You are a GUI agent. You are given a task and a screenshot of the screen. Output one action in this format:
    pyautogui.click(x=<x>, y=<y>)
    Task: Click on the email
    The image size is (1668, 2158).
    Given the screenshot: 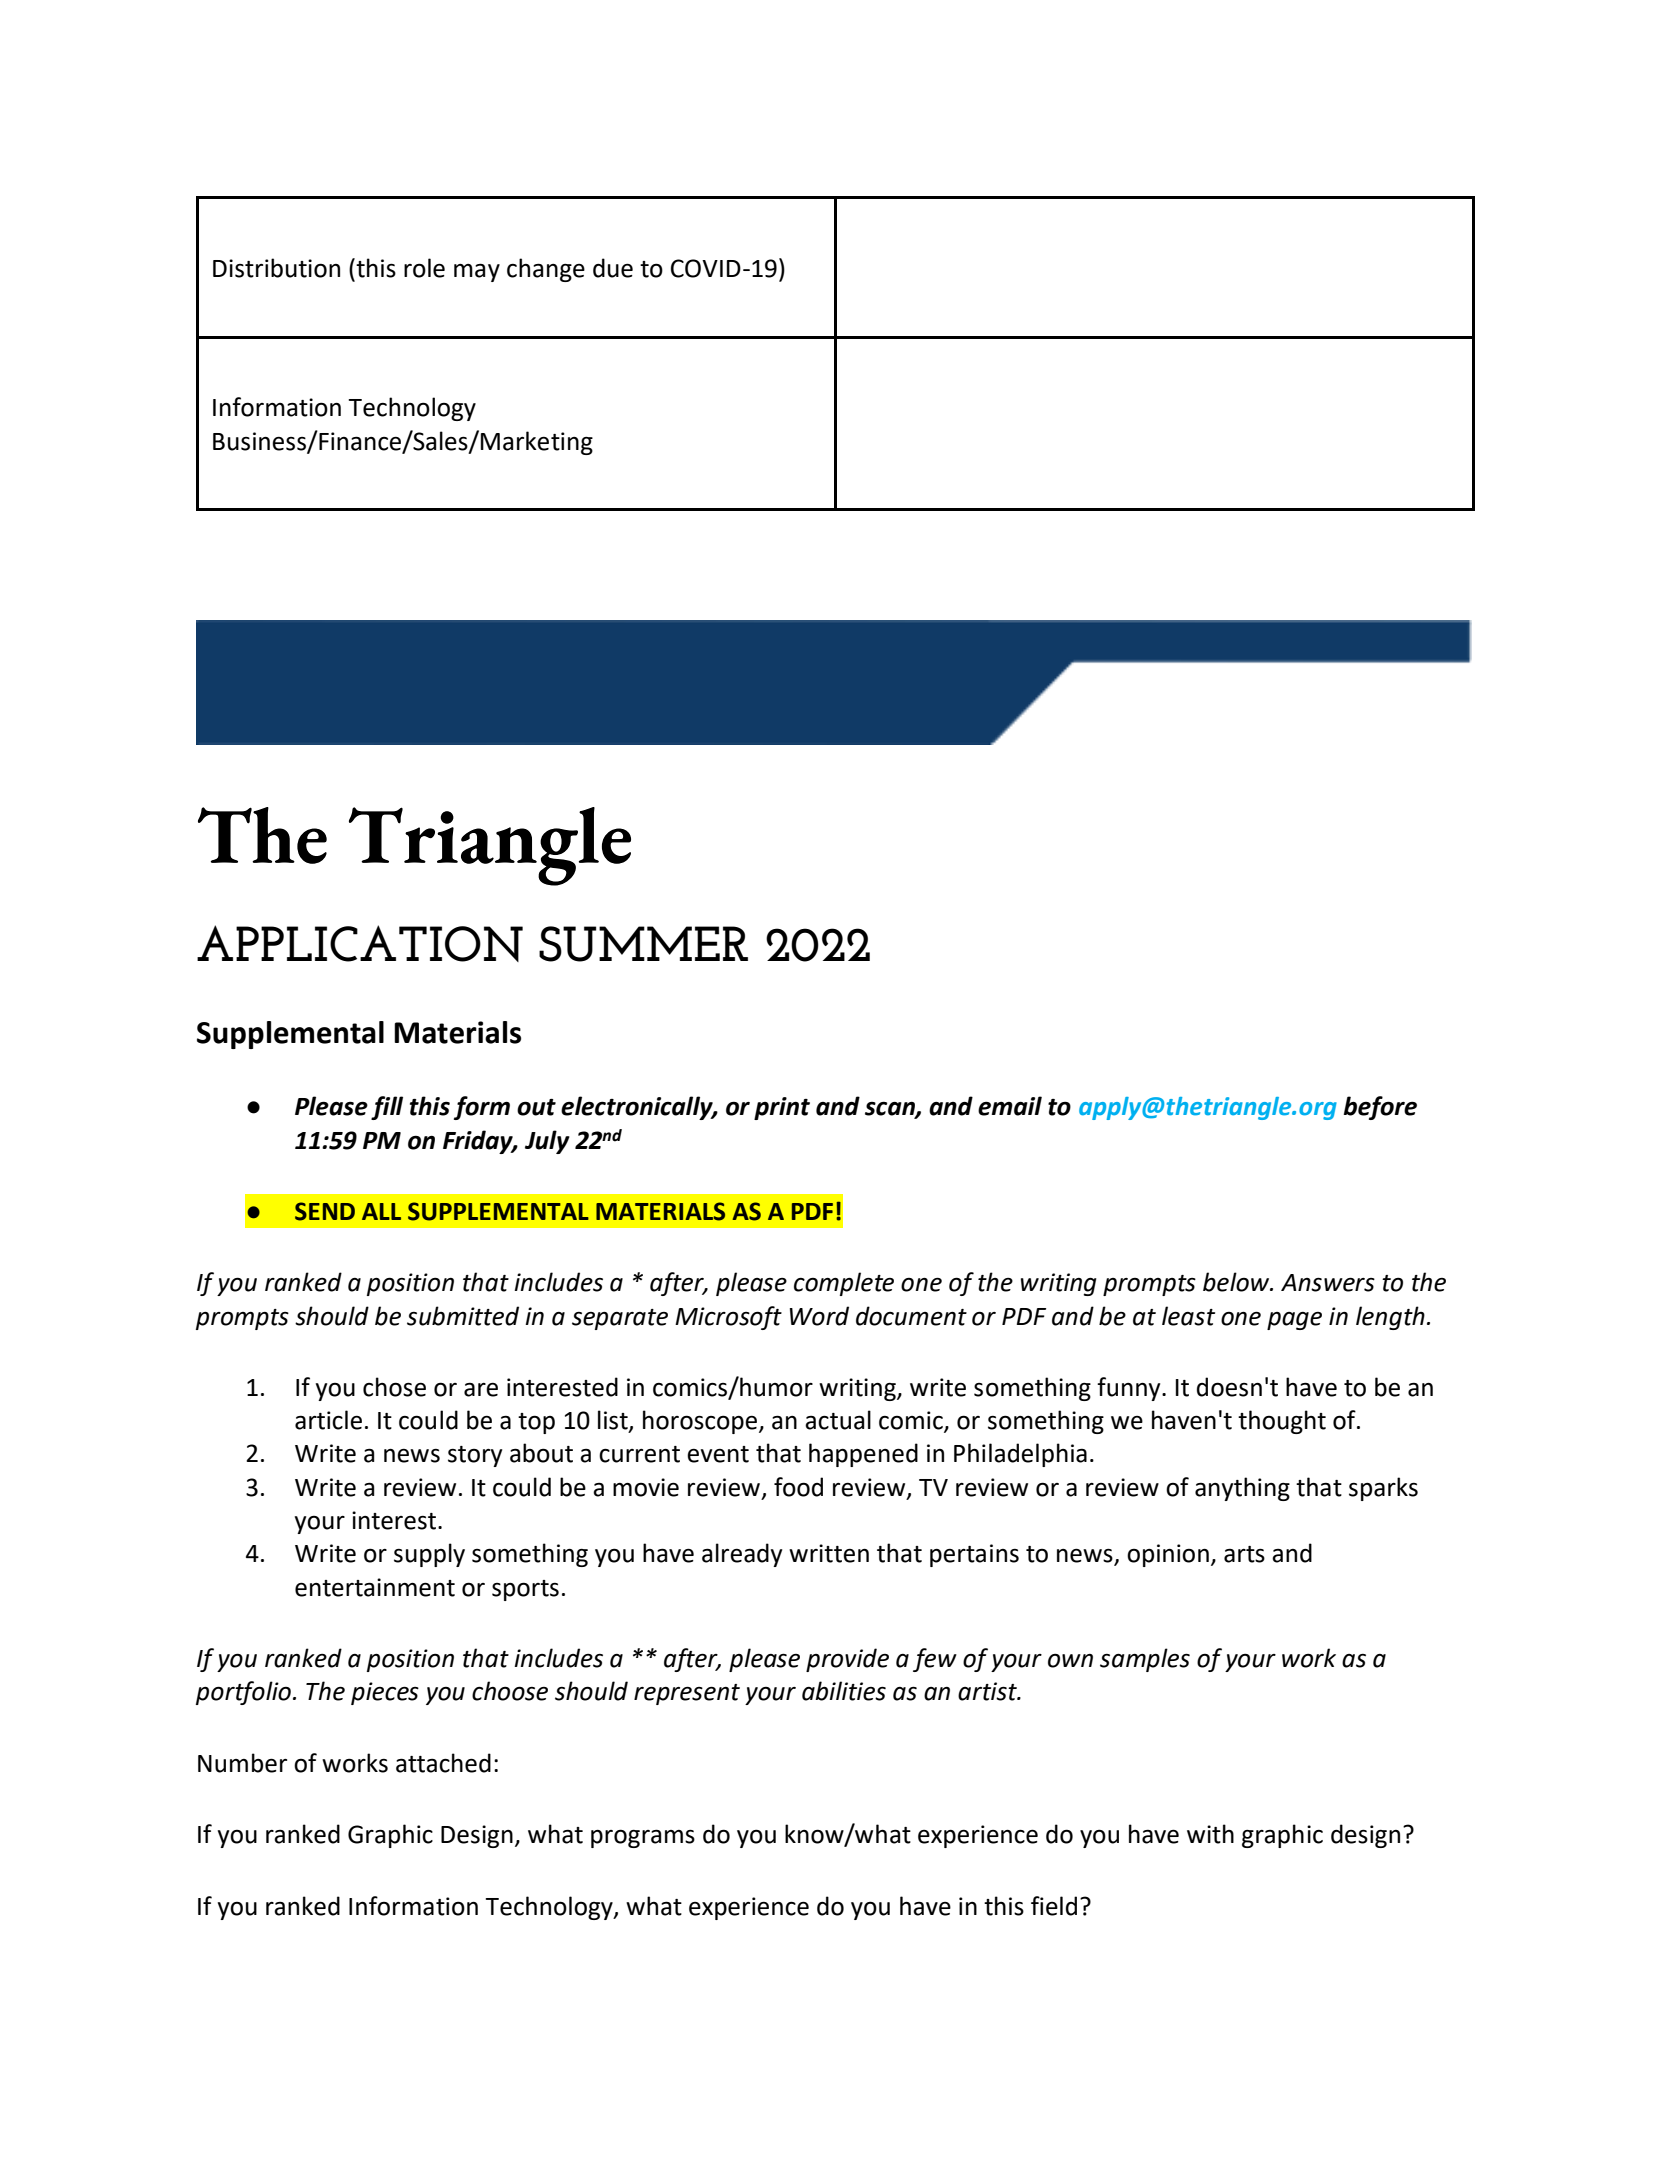 What is the action you would take?
    pyautogui.click(x=1010, y=1106)
